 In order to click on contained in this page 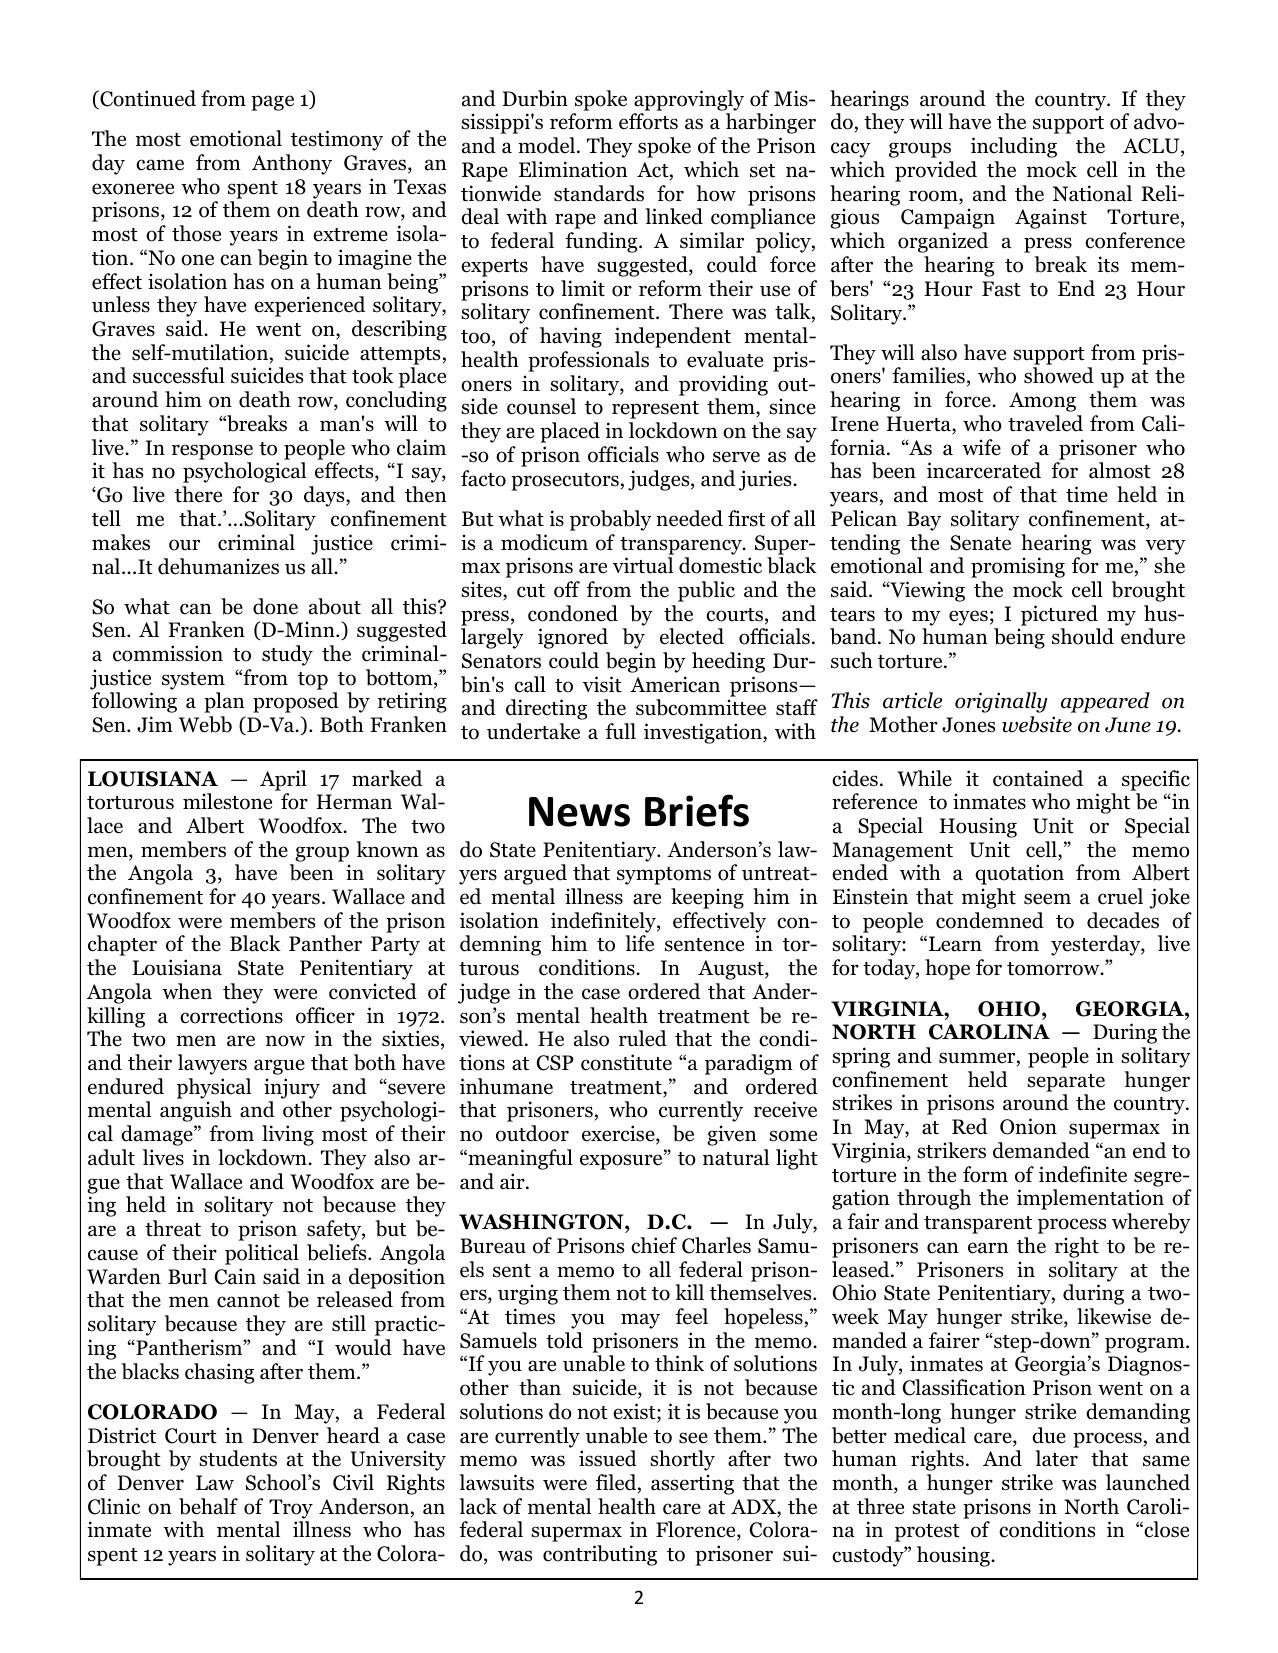, I will do `click(1038, 778)`.
